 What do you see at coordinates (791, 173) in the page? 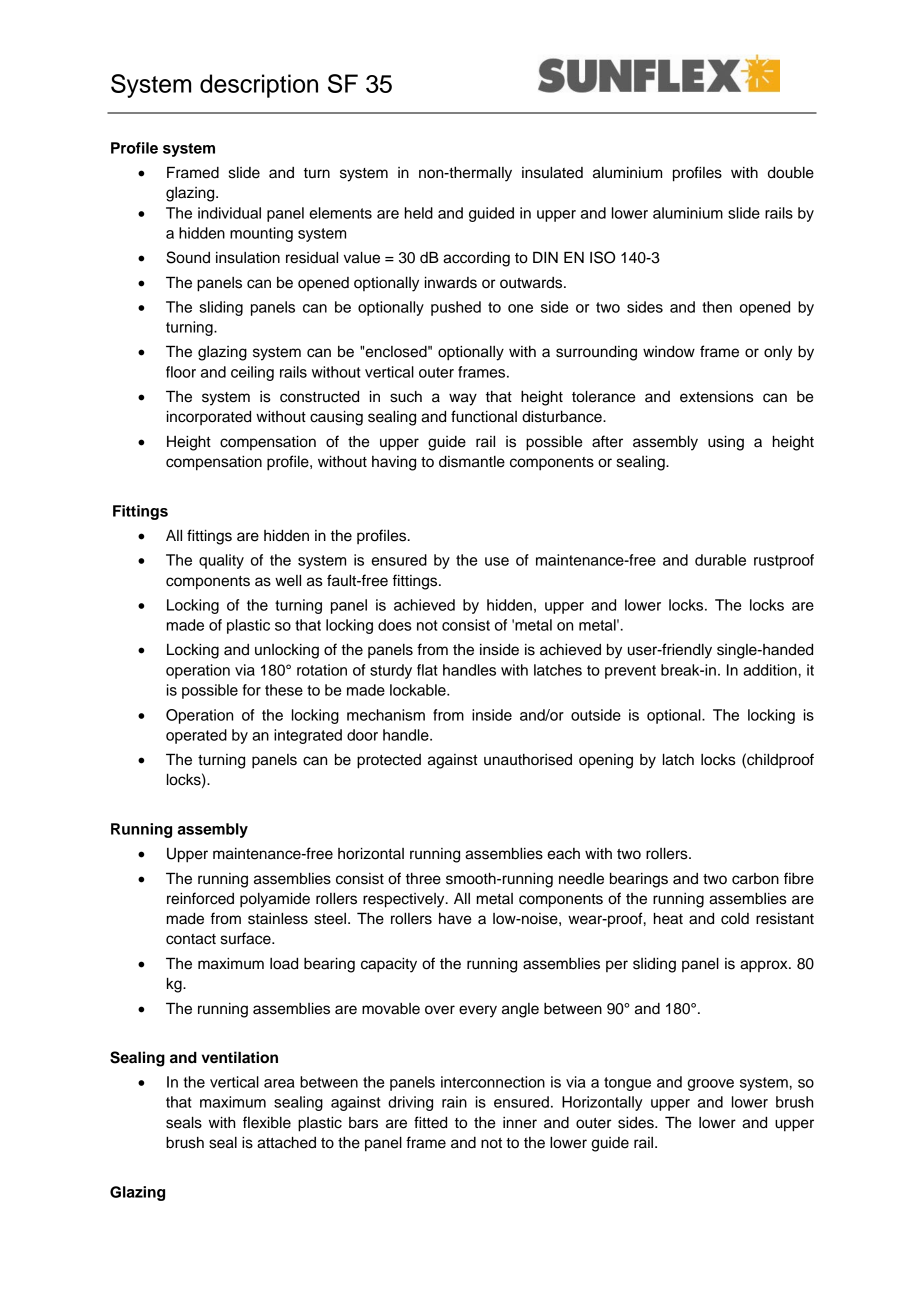
I see `double` at bounding box center [791, 173].
